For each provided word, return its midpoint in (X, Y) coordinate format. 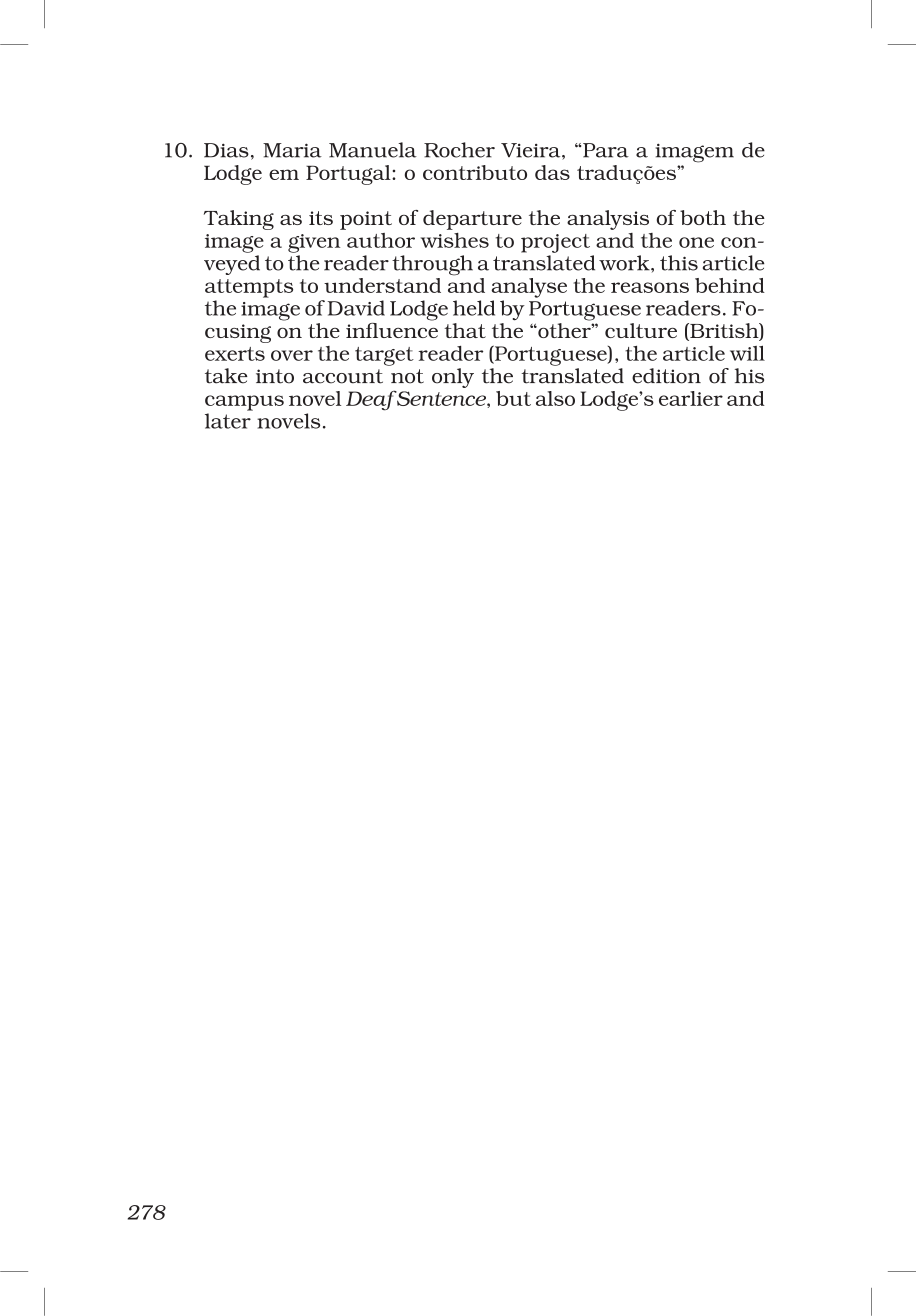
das (552, 172)
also (555, 398)
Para (606, 150)
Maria (292, 150)
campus (244, 403)
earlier (691, 398)
